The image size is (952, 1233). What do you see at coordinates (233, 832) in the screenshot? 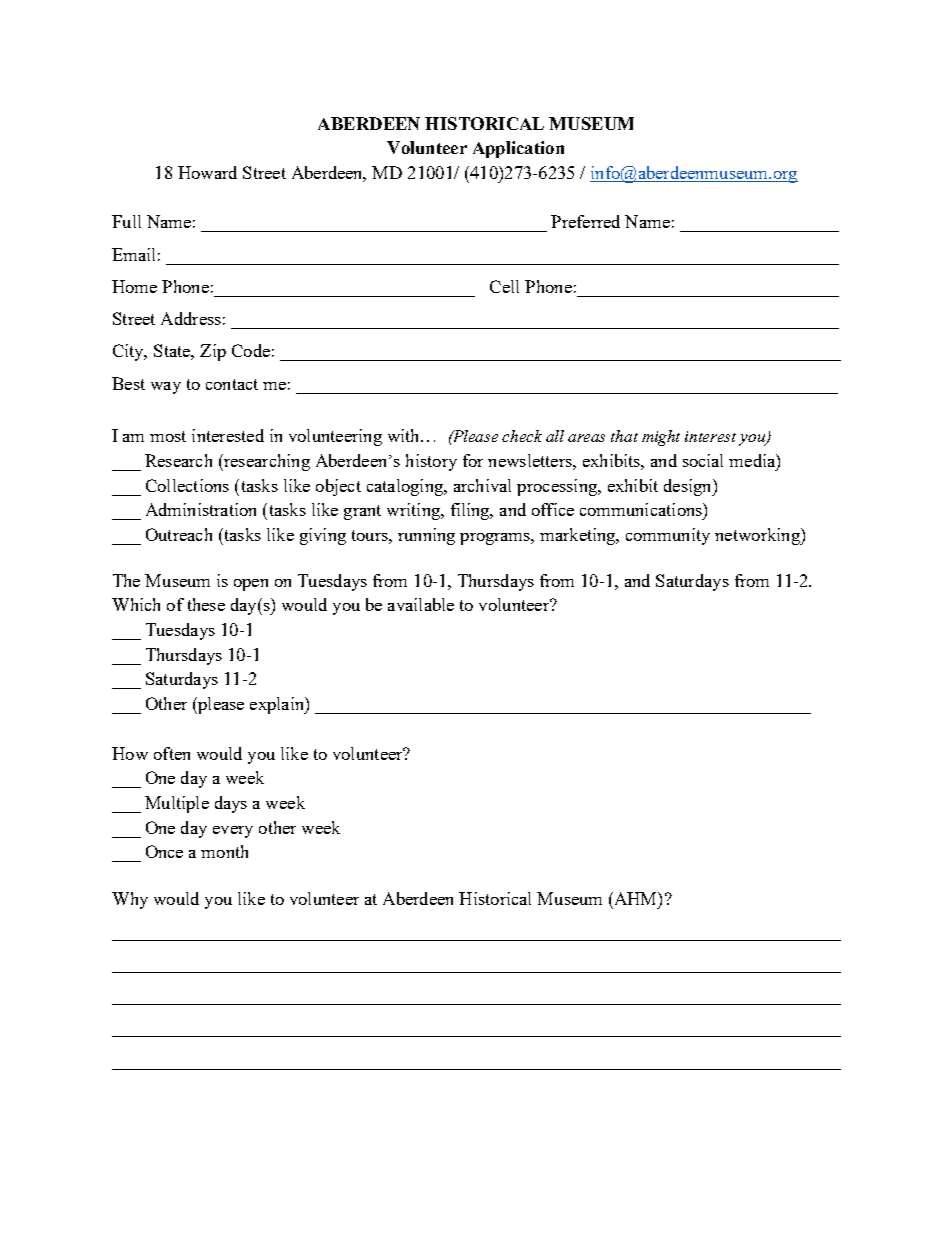
I see `every` at bounding box center [233, 832].
